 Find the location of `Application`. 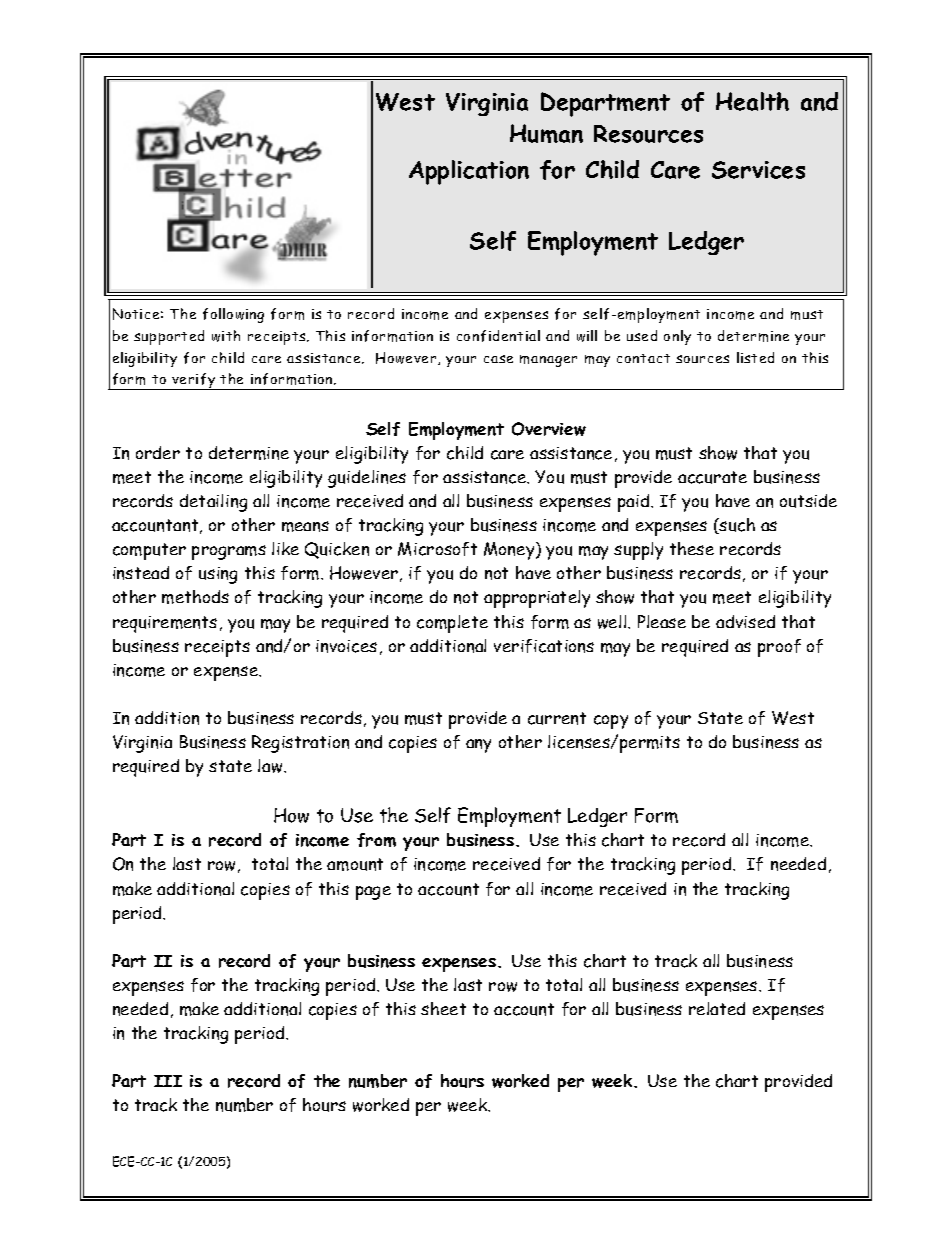

Application is located at coordinates (469, 172).
